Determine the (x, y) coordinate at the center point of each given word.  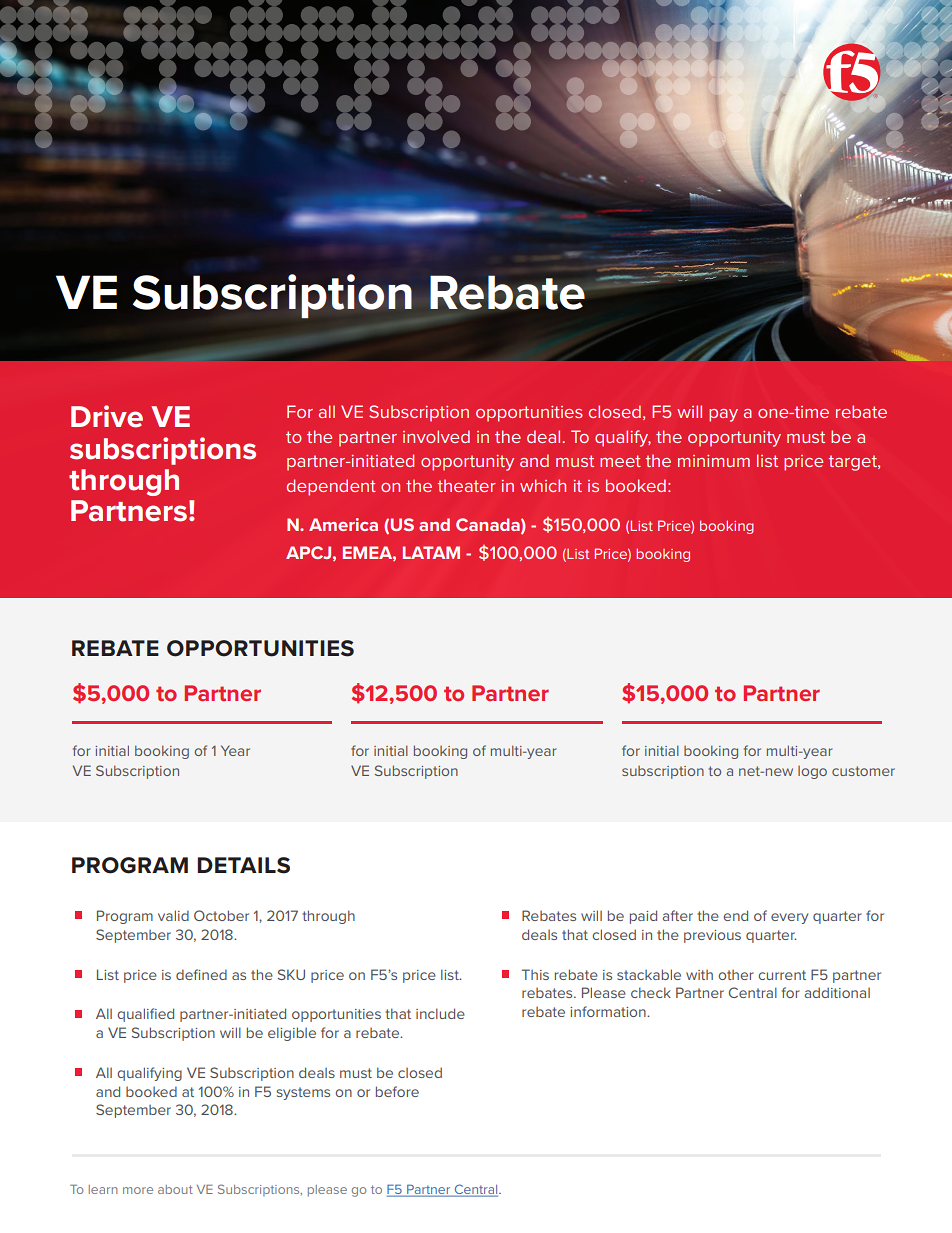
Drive (107, 416)
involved (436, 436)
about (175, 1189)
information (609, 1011)
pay (723, 415)
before (397, 1091)
